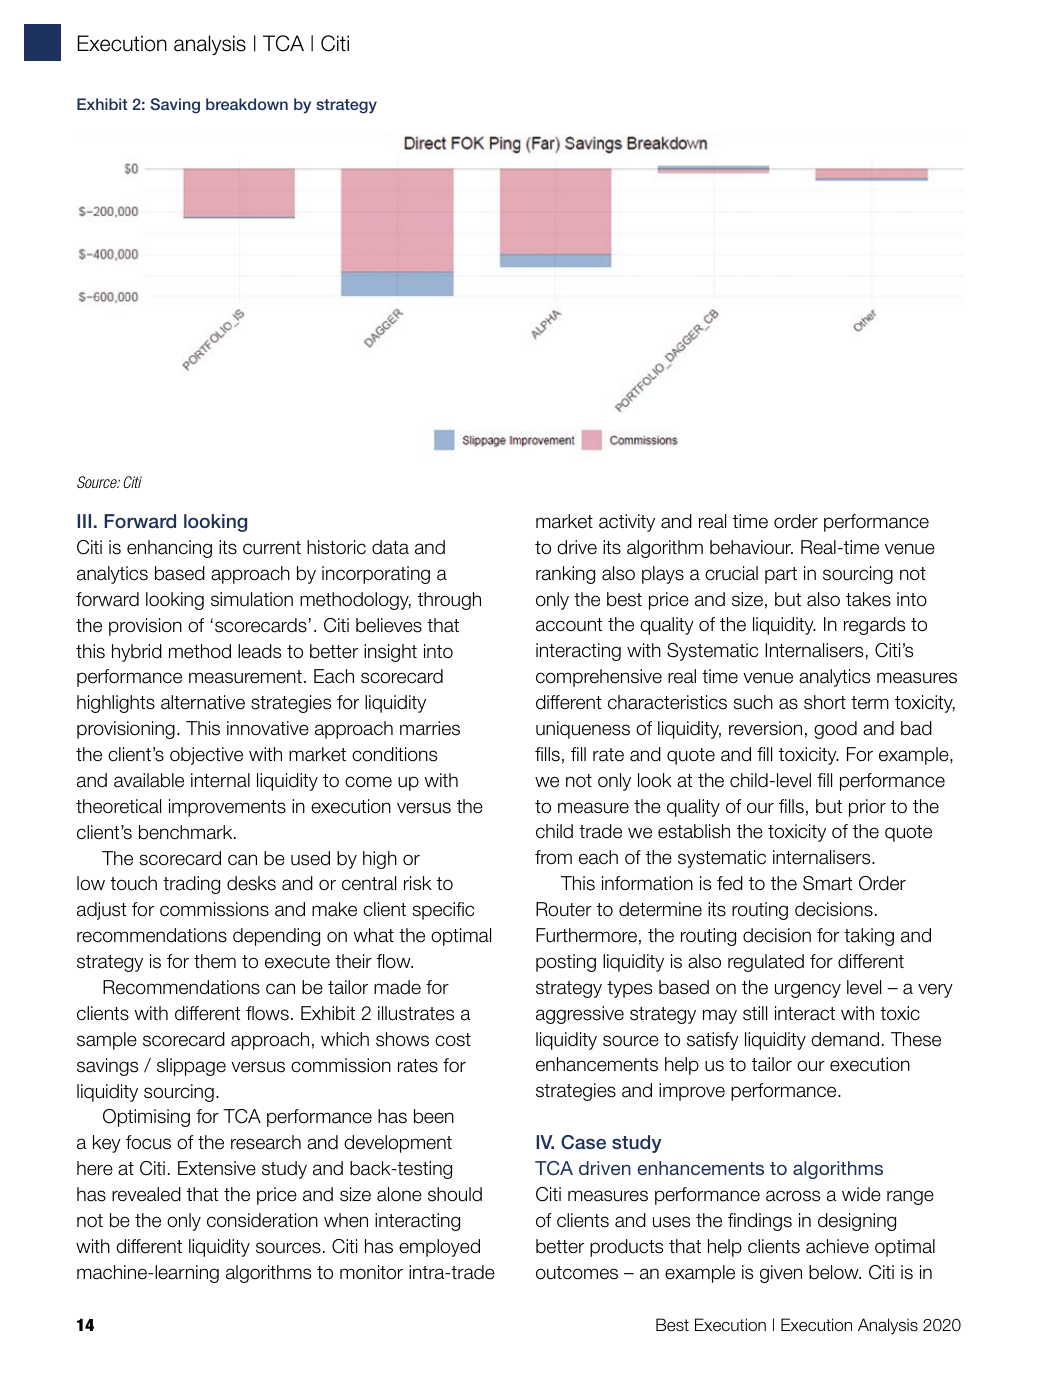 The height and width of the screenshot is (1376, 1040). What do you see at coordinates (390, 547) in the screenshot?
I see `data` at bounding box center [390, 547].
